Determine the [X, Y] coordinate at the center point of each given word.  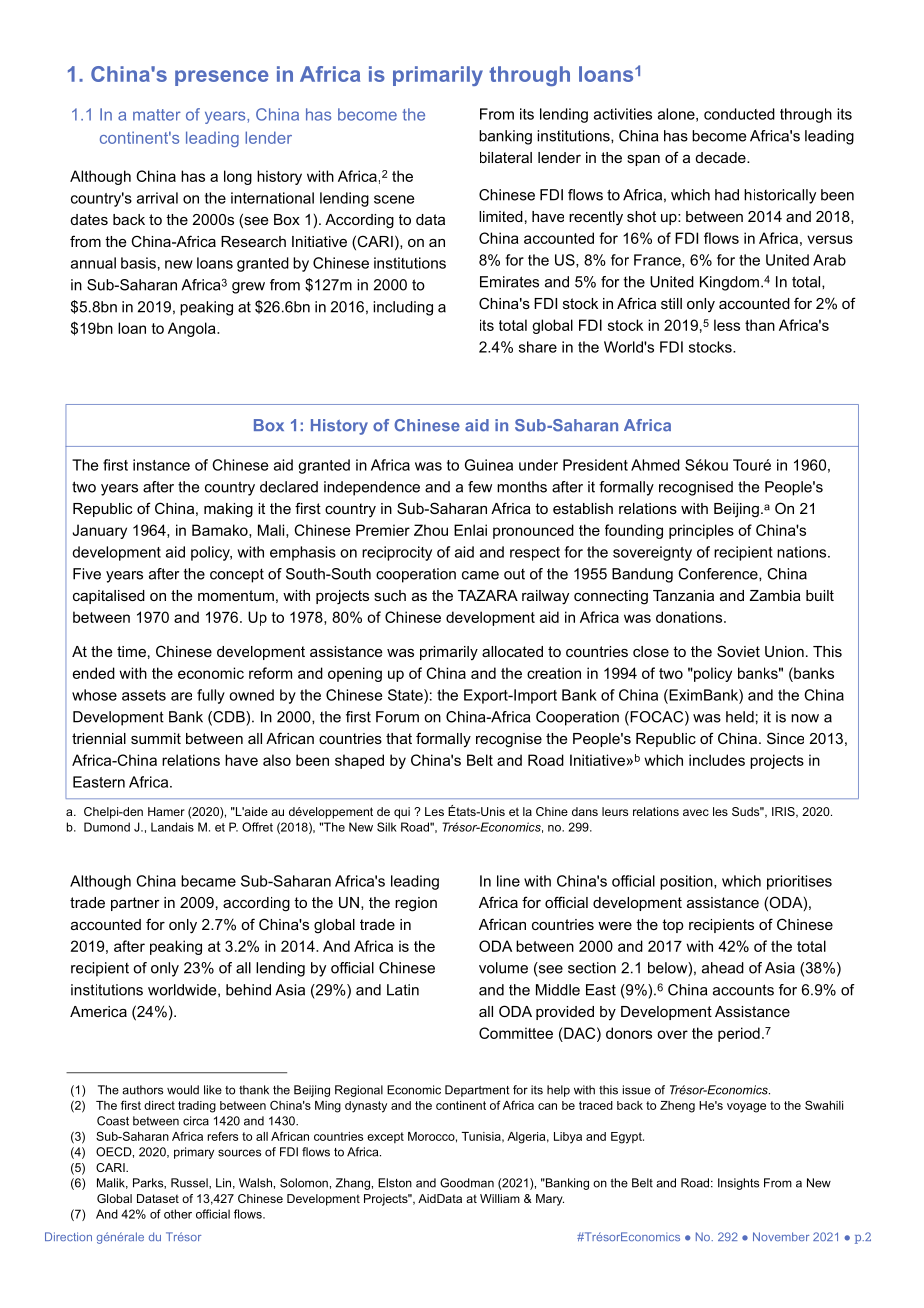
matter [157, 115]
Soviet [738, 651]
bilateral [506, 157]
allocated [512, 651]
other [178, 1214]
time [131, 651]
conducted [739, 114]
